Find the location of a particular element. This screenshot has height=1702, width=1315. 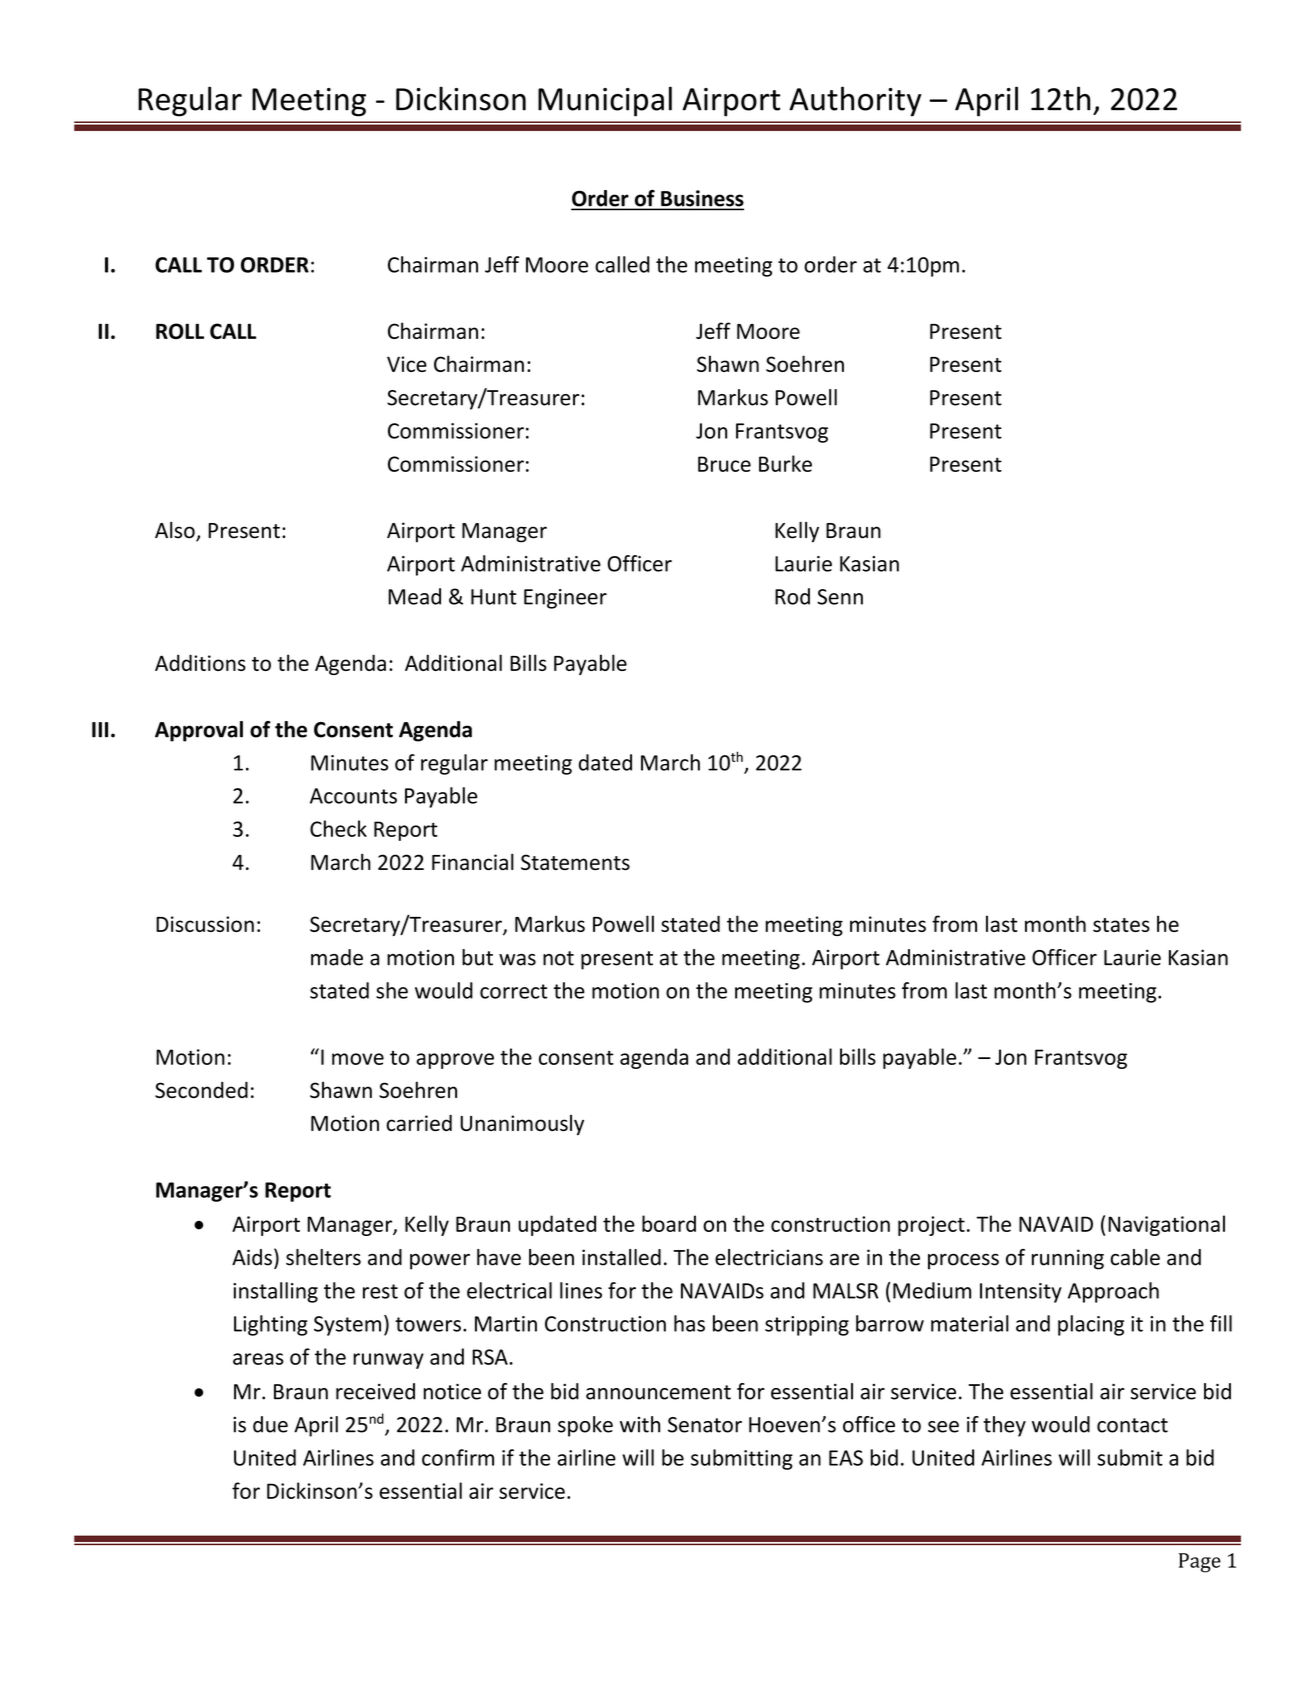

Check is located at coordinates (338, 828).
